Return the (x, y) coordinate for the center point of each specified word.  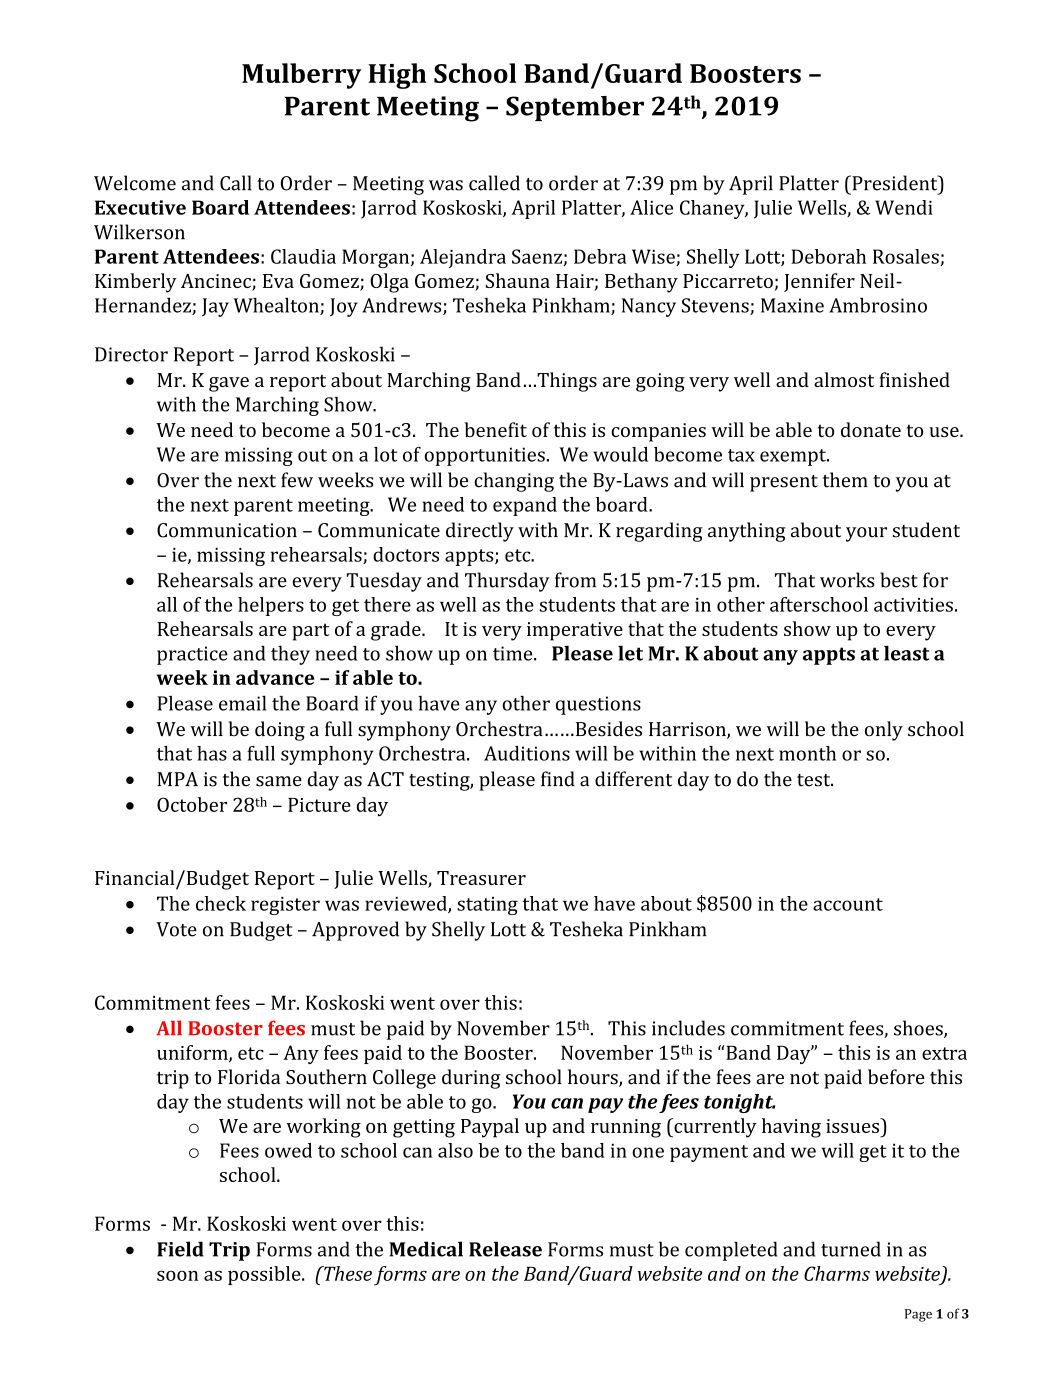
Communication (227, 530)
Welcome (135, 183)
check (221, 903)
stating (487, 906)
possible (265, 1275)
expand (525, 506)
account (848, 904)
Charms (837, 1273)
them (845, 480)
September (575, 108)
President (895, 183)
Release (505, 1249)
